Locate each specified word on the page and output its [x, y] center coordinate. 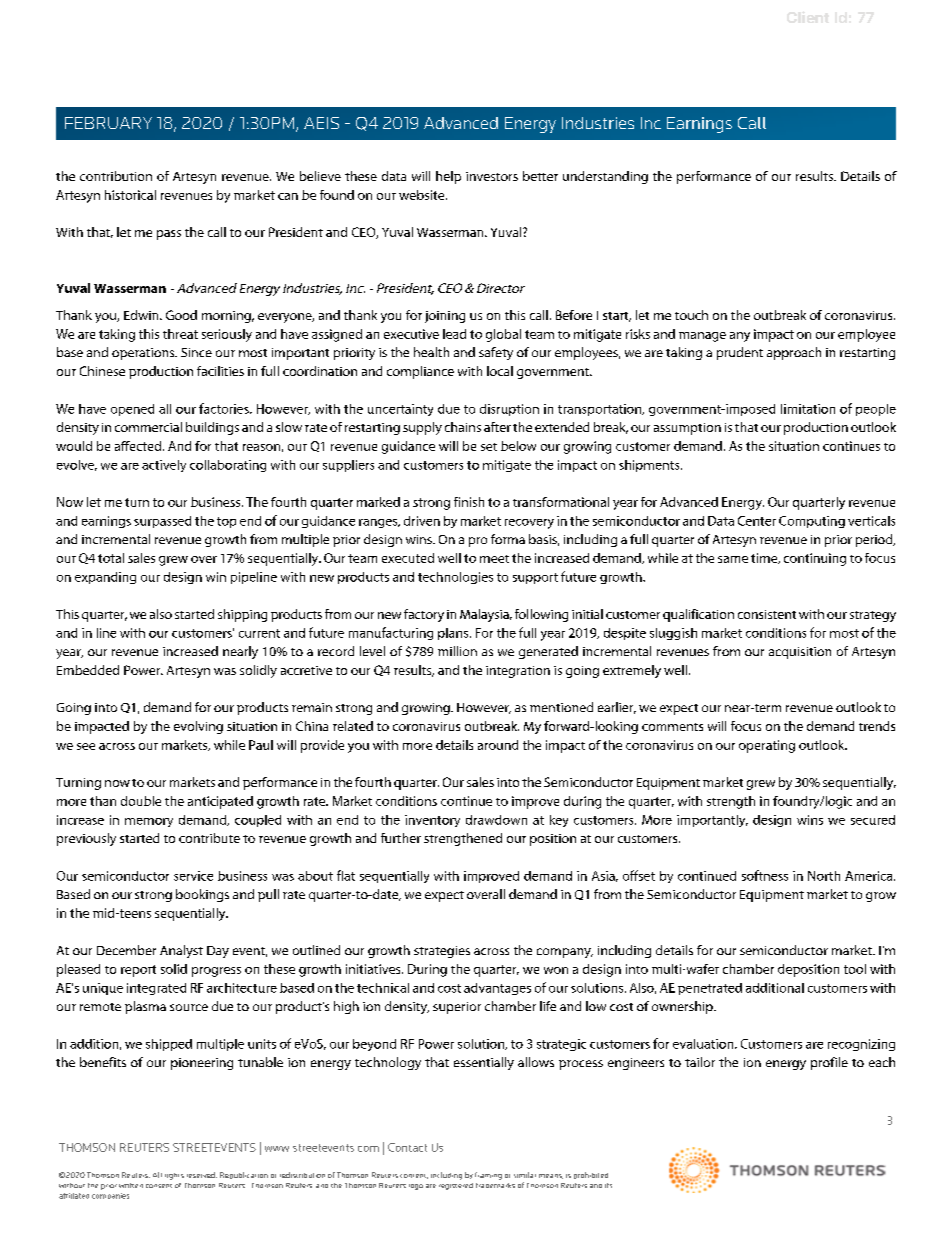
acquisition [800, 653]
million [457, 651]
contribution [116, 176]
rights [174, 1176]
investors [492, 176]
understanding [605, 177]
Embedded [88, 670]
